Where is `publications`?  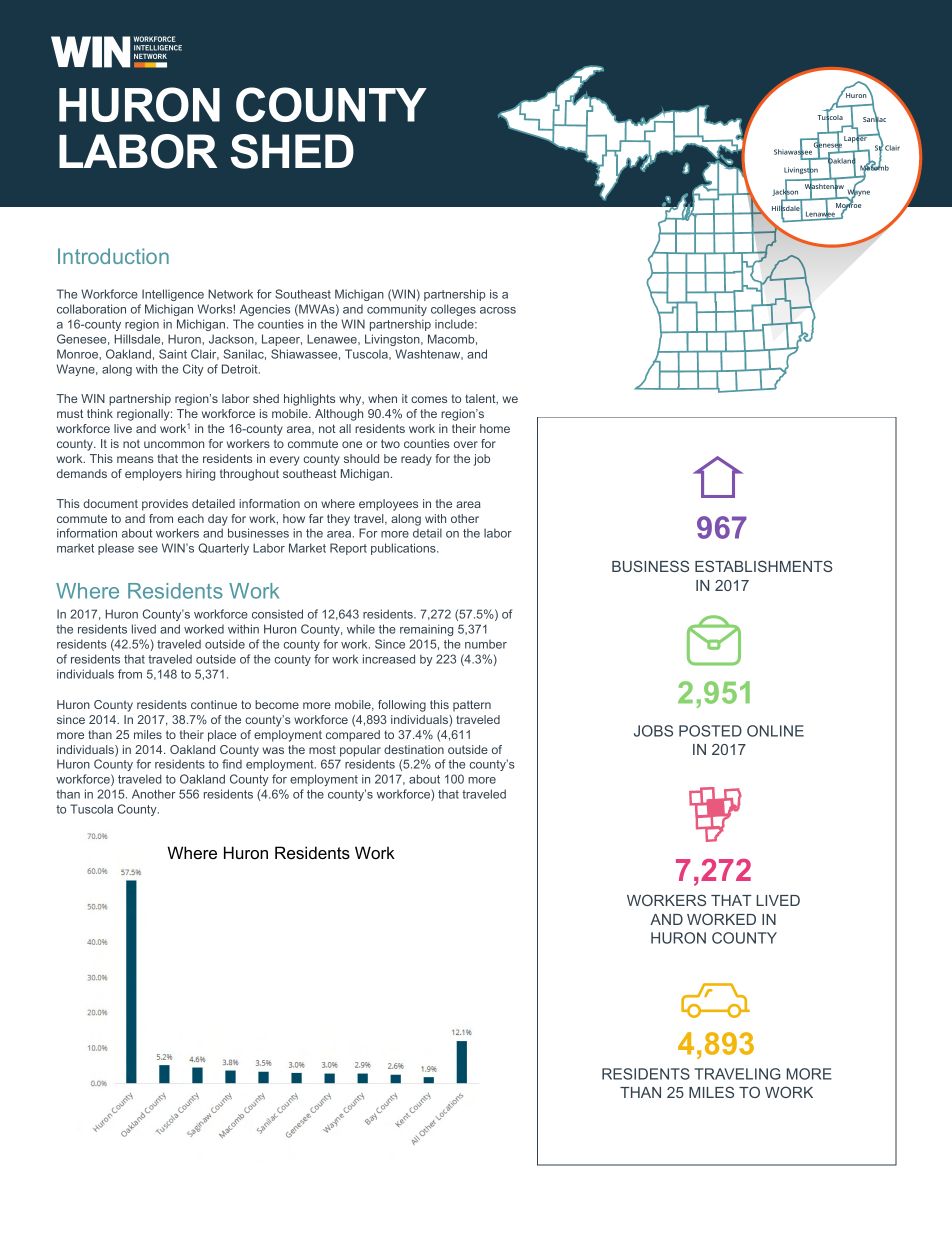
publications is located at coordinates (404, 549).
